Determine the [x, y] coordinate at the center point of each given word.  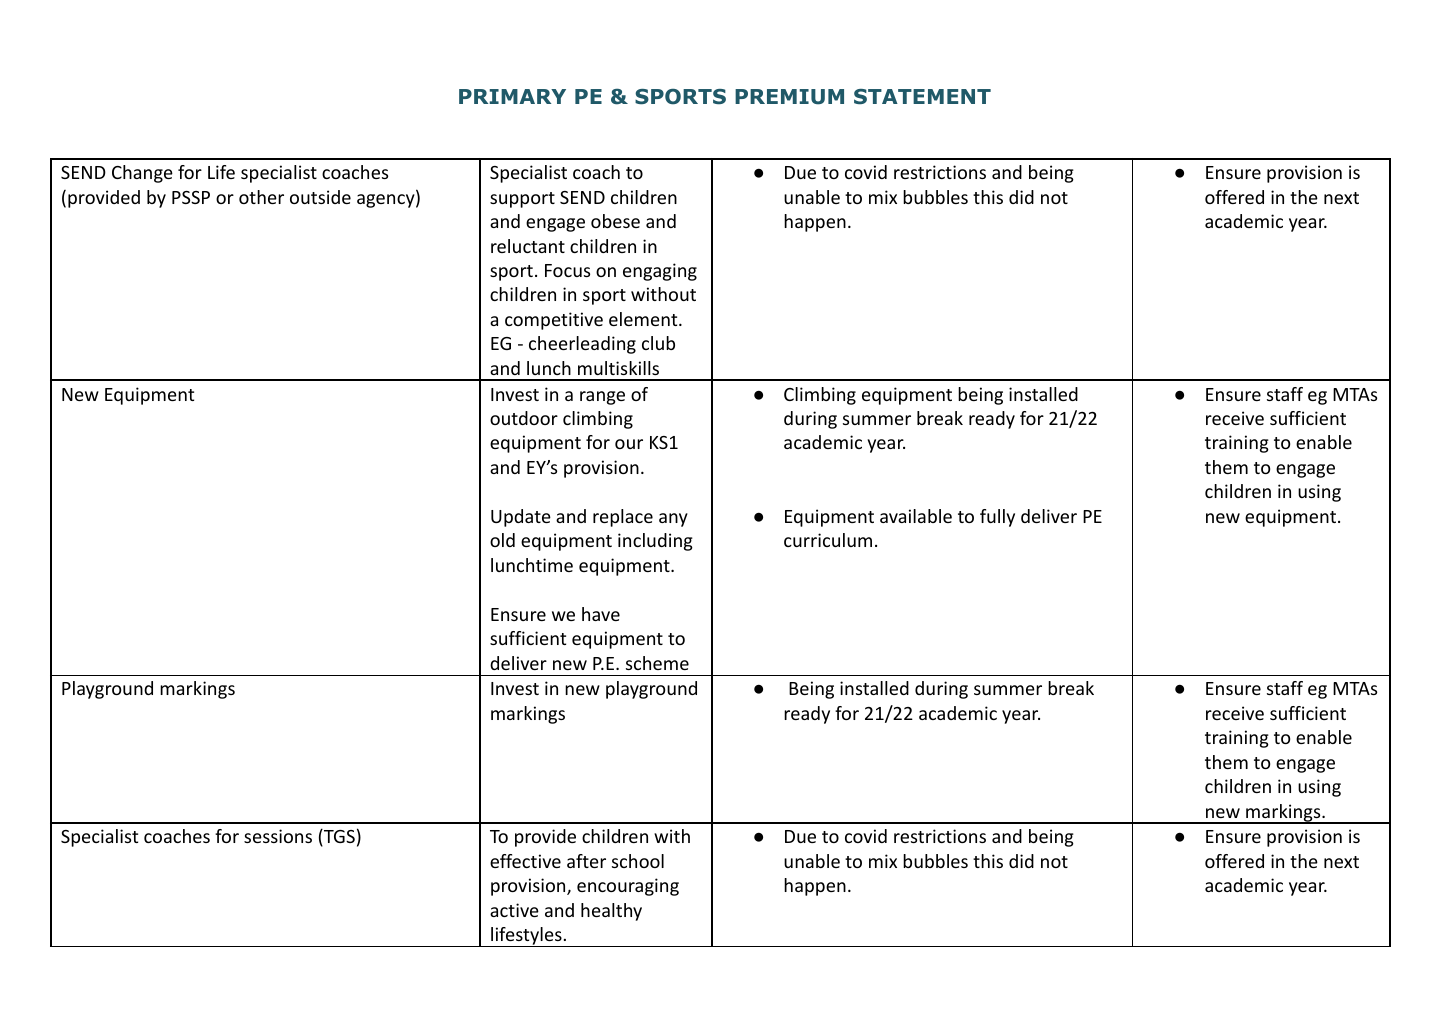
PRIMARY [512, 96]
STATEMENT [922, 96]
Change [142, 174]
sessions [278, 836]
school [638, 861]
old [502, 540]
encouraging [628, 887]
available [916, 516]
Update [521, 518]
